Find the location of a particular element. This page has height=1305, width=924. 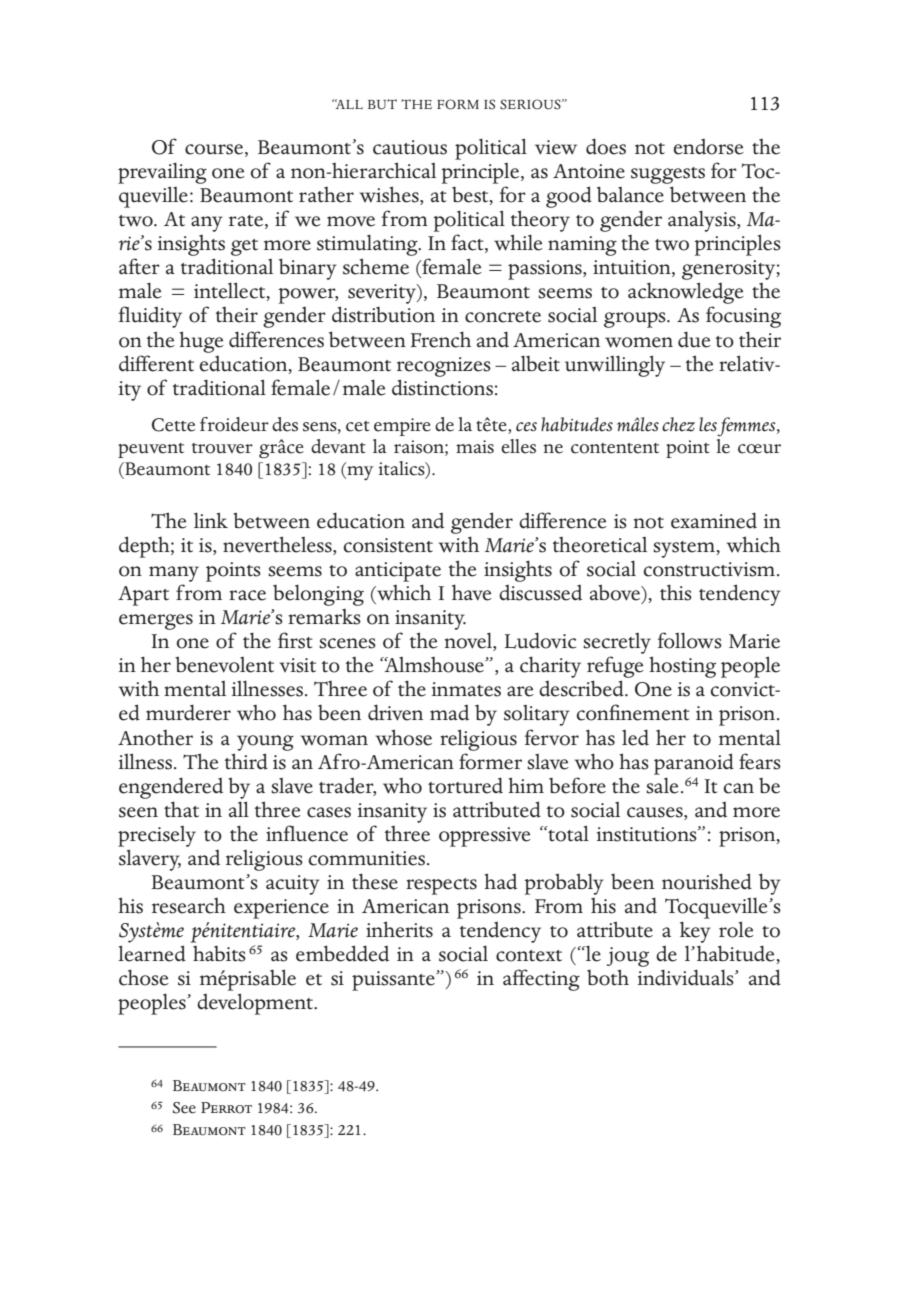

cautious is located at coordinates (410, 147).
